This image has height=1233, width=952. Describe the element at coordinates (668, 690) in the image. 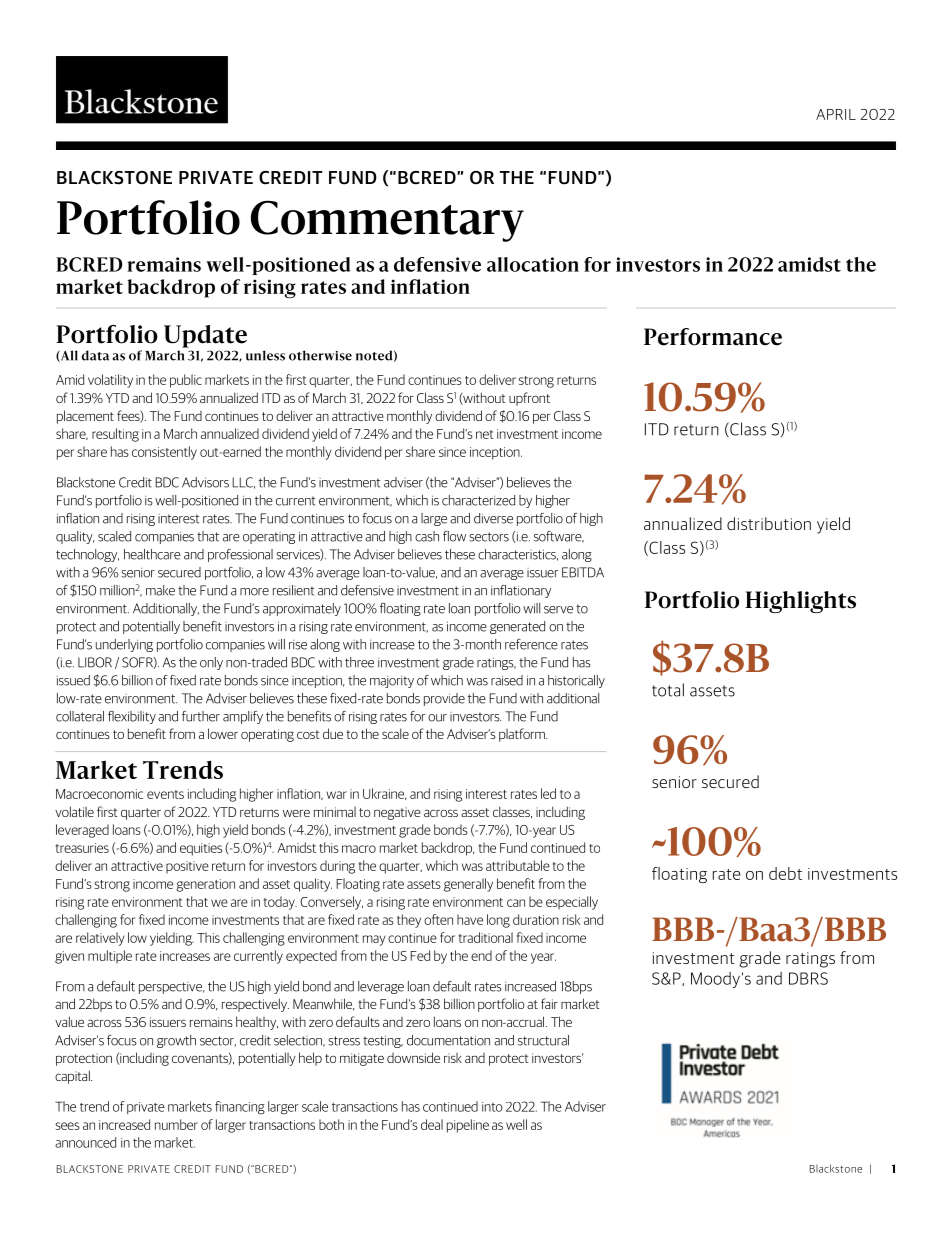

I see `total` at that location.
